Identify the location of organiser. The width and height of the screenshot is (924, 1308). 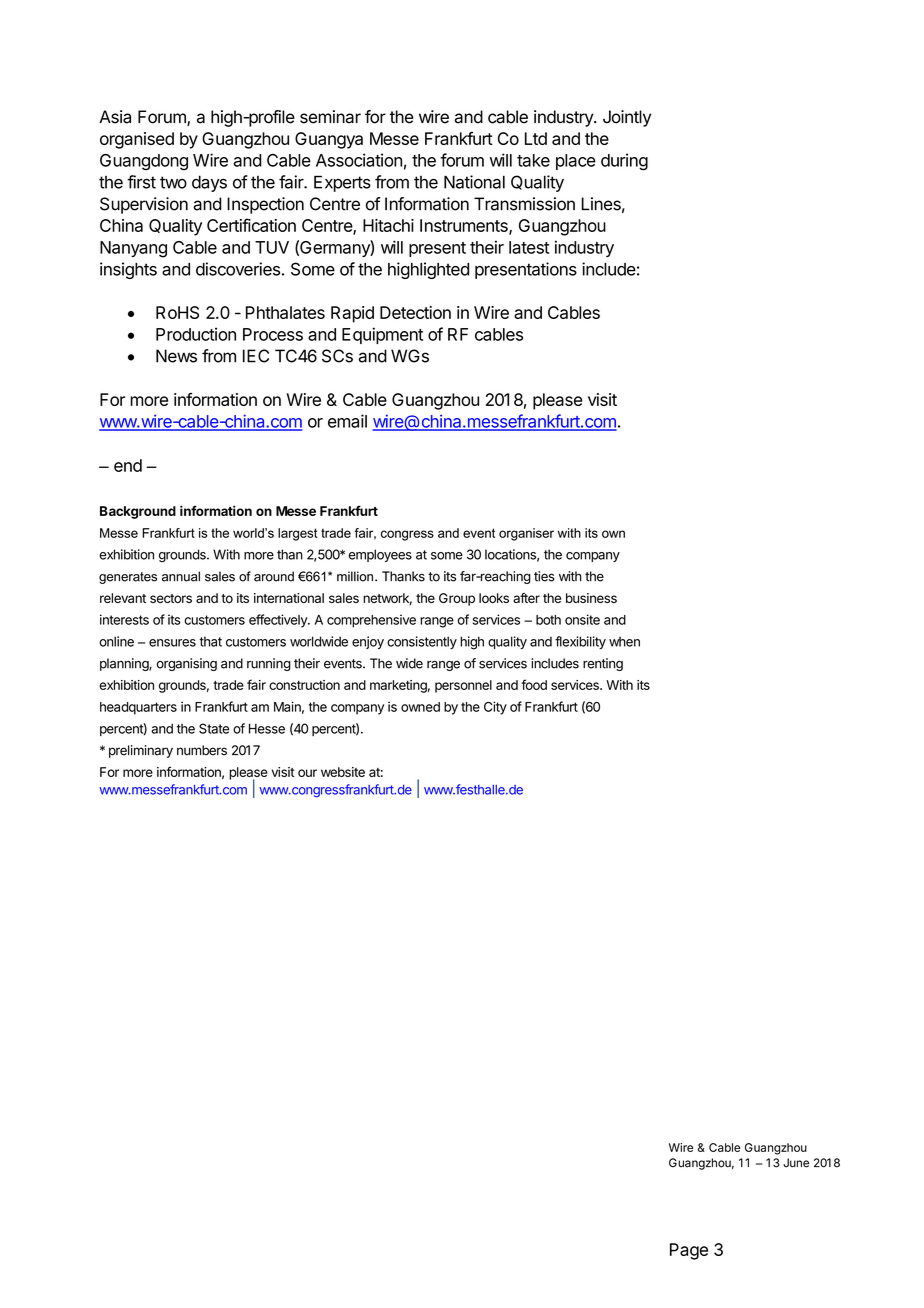
(526, 534).
